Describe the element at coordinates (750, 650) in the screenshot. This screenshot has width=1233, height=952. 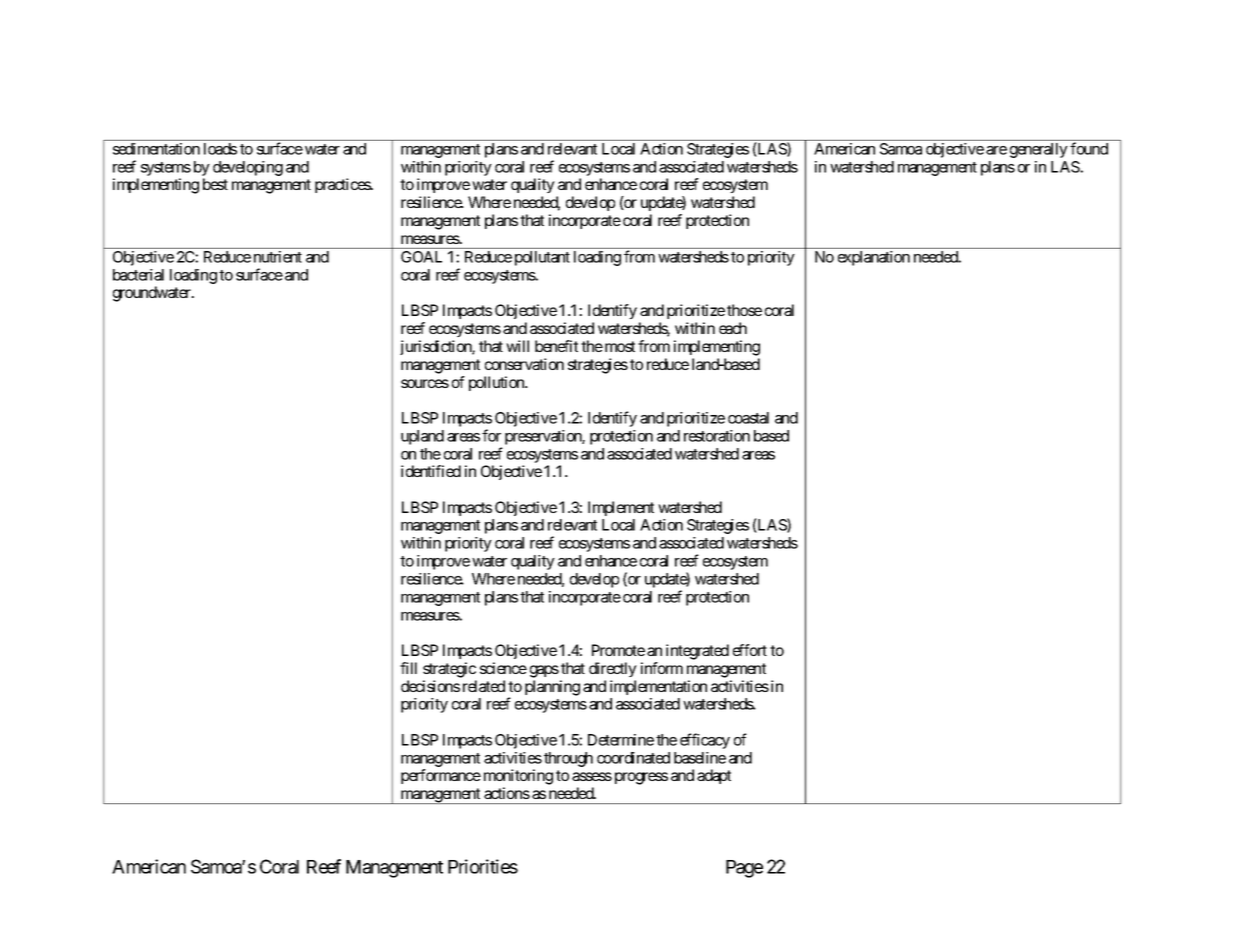
I see `effort` at that location.
